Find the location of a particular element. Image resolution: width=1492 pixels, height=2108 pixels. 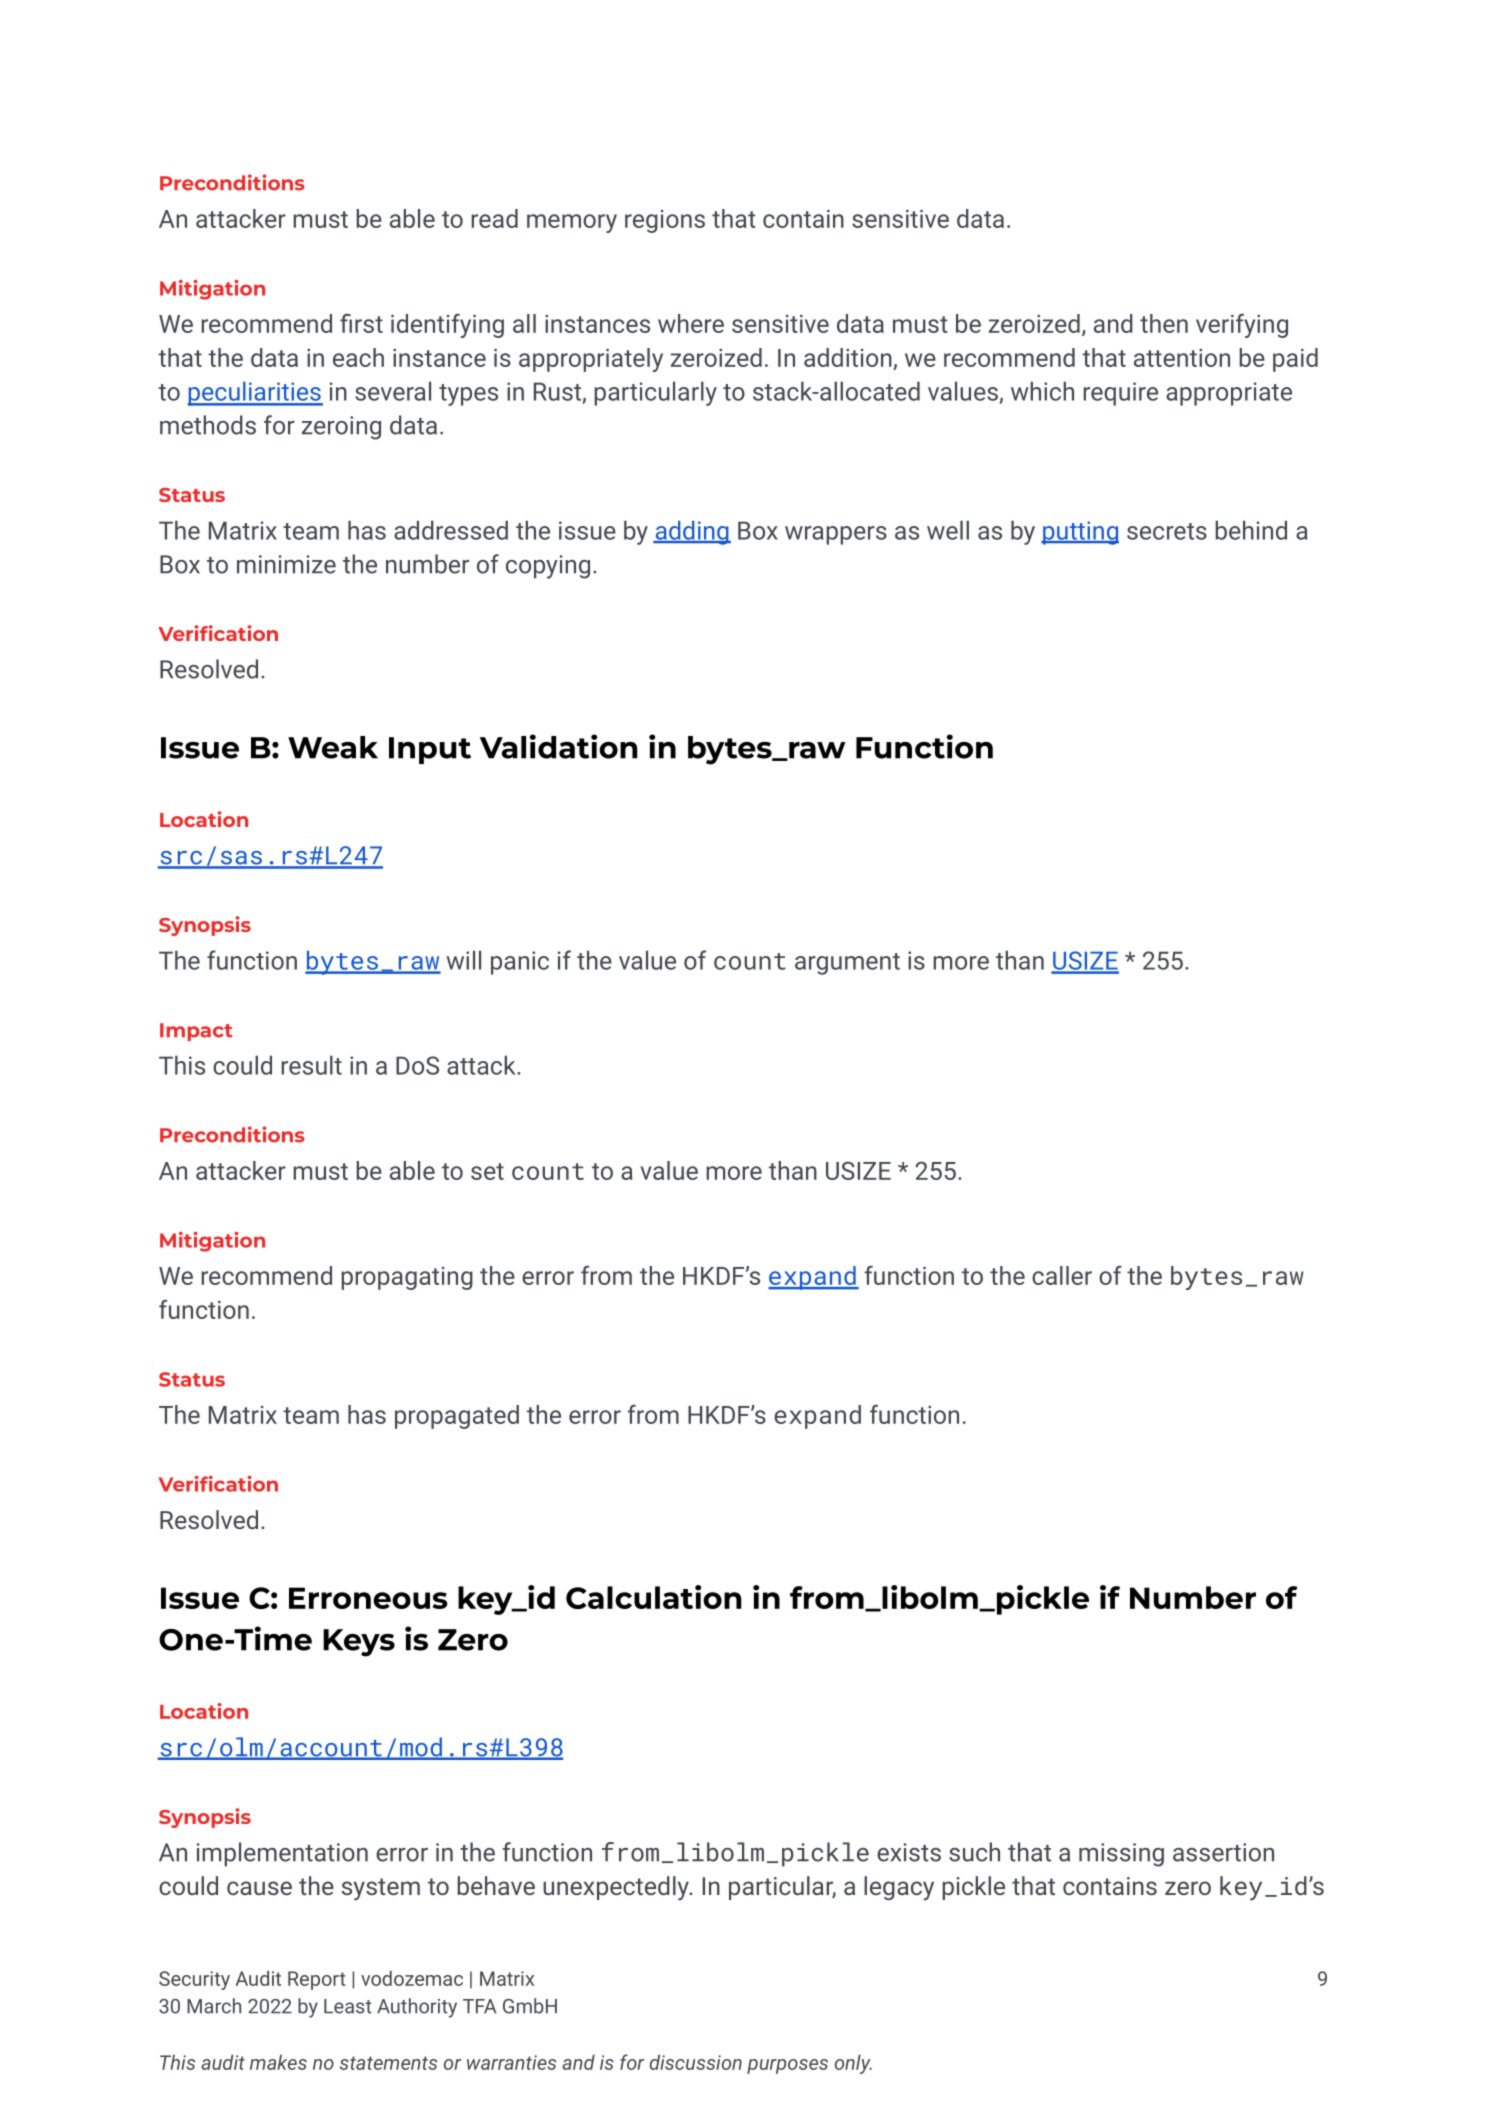

Calculation is located at coordinates (653, 1597).
